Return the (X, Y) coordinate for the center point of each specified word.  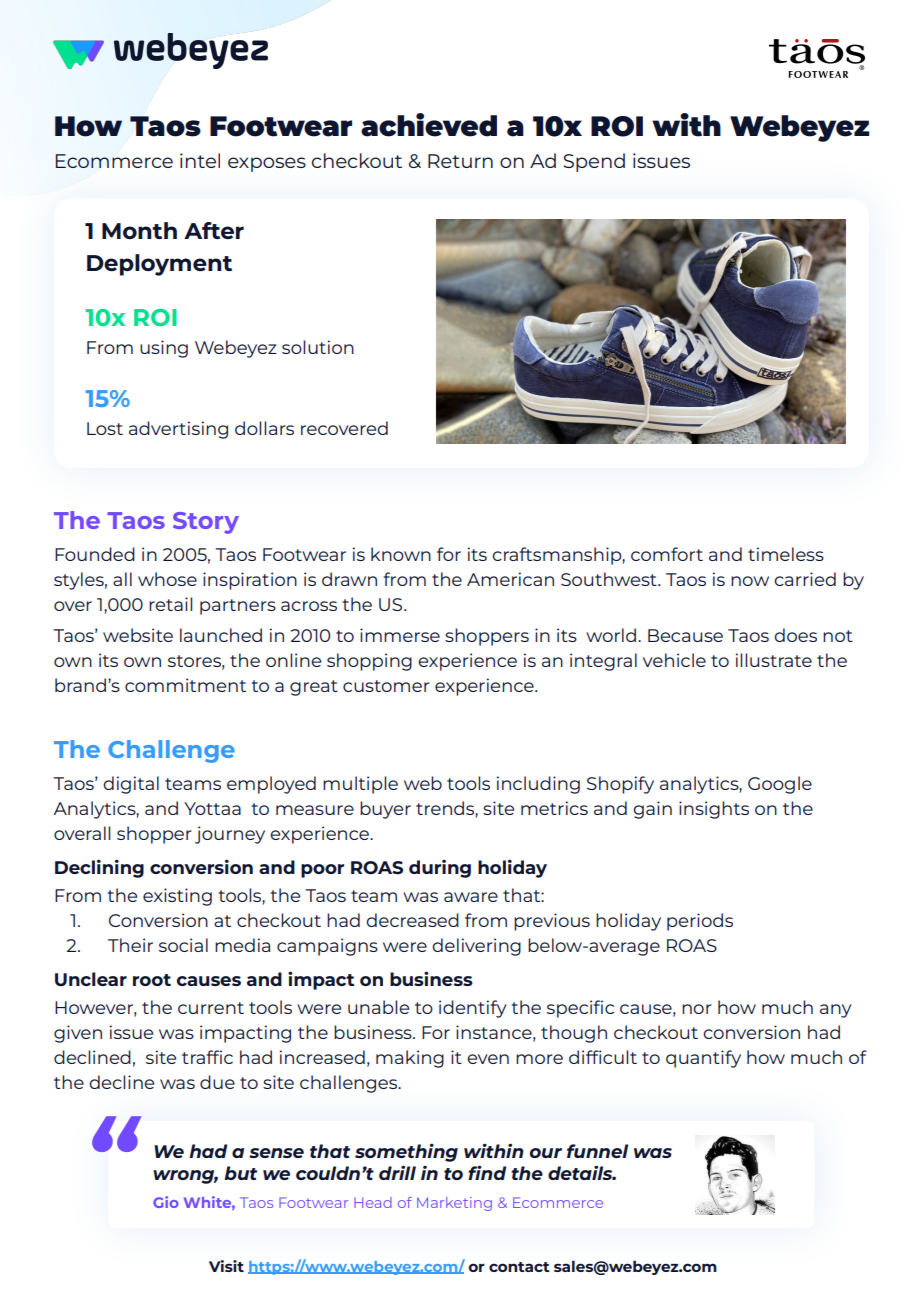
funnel (597, 1151)
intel (200, 160)
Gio (166, 1202)
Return (460, 161)
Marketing (454, 1204)
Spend (594, 162)
